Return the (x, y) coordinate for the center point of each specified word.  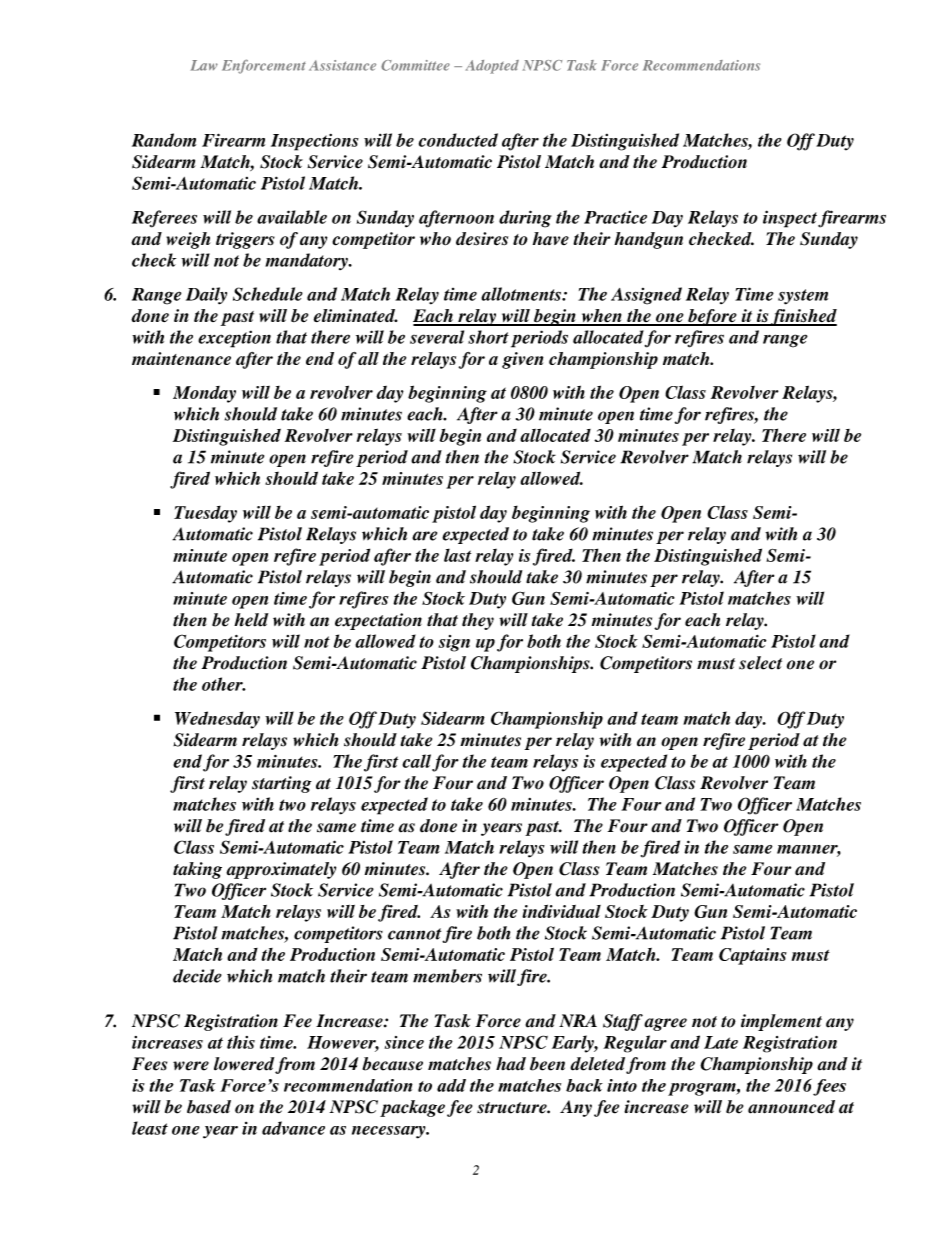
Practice (615, 217)
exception (234, 339)
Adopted (492, 67)
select (760, 663)
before (712, 317)
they (478, 621)
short (488, 337)
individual (561, 911)
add (451, 1085)
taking (197, 870)
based (209, 1107)
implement (781, 1022)
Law (204, 65)
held (251, 620)
